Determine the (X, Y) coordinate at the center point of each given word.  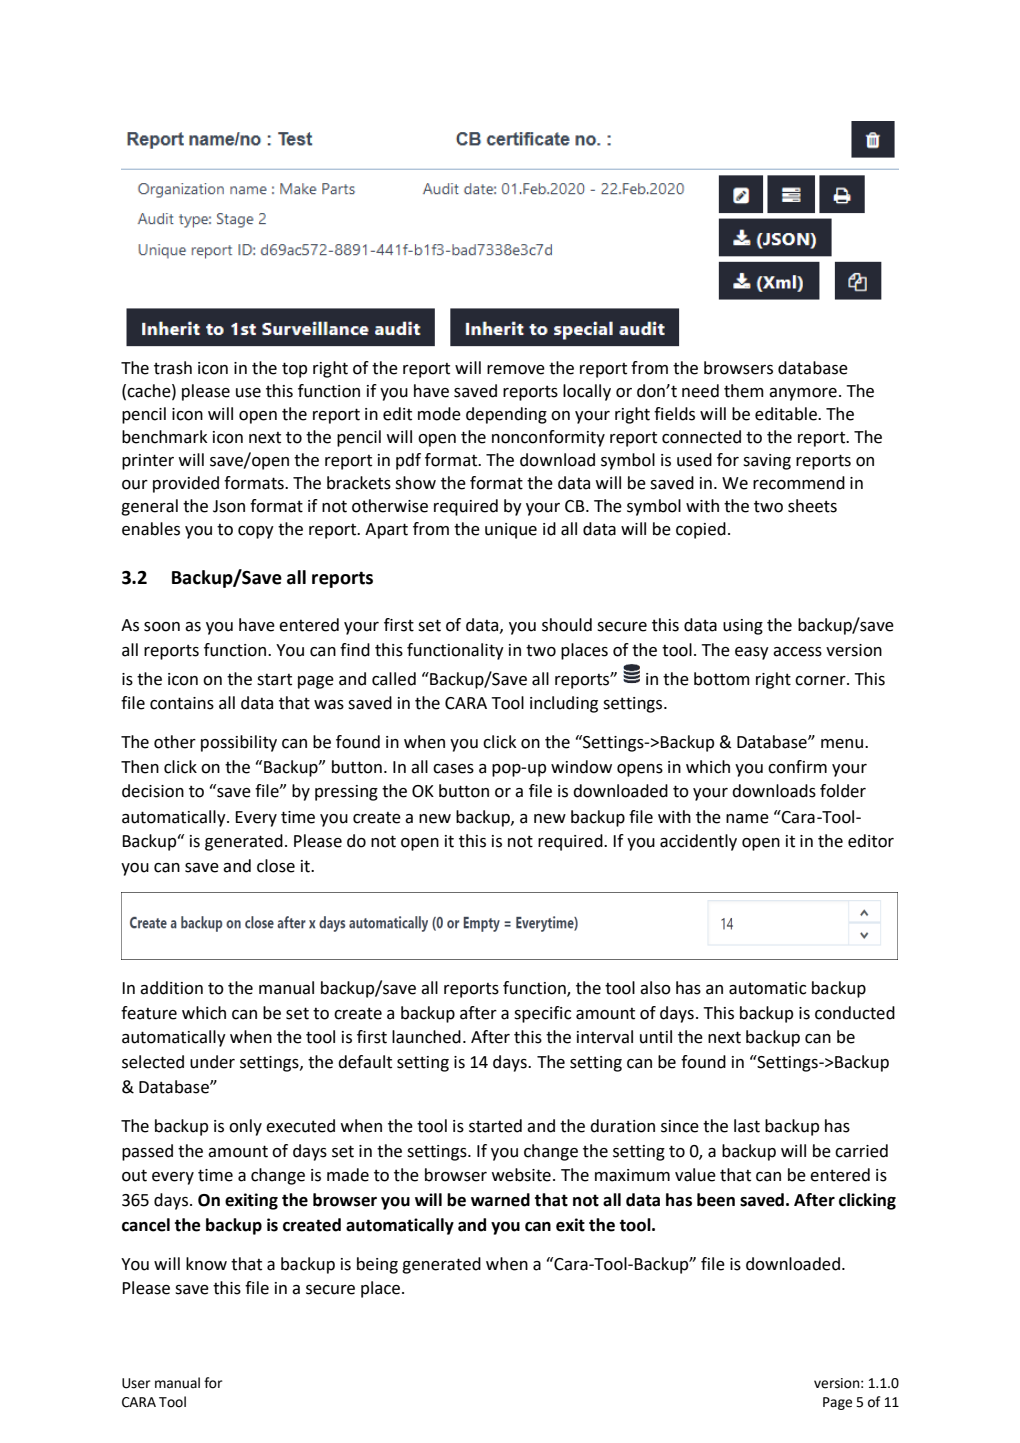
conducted (855, 1013)
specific (542, 1014)
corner (821, 681)
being (377, 1265)
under (212, 1062)
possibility (239, 743)
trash (173, 368)
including (564, 704)
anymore (803, 394)
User (136, 1383)
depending (506, 415)
